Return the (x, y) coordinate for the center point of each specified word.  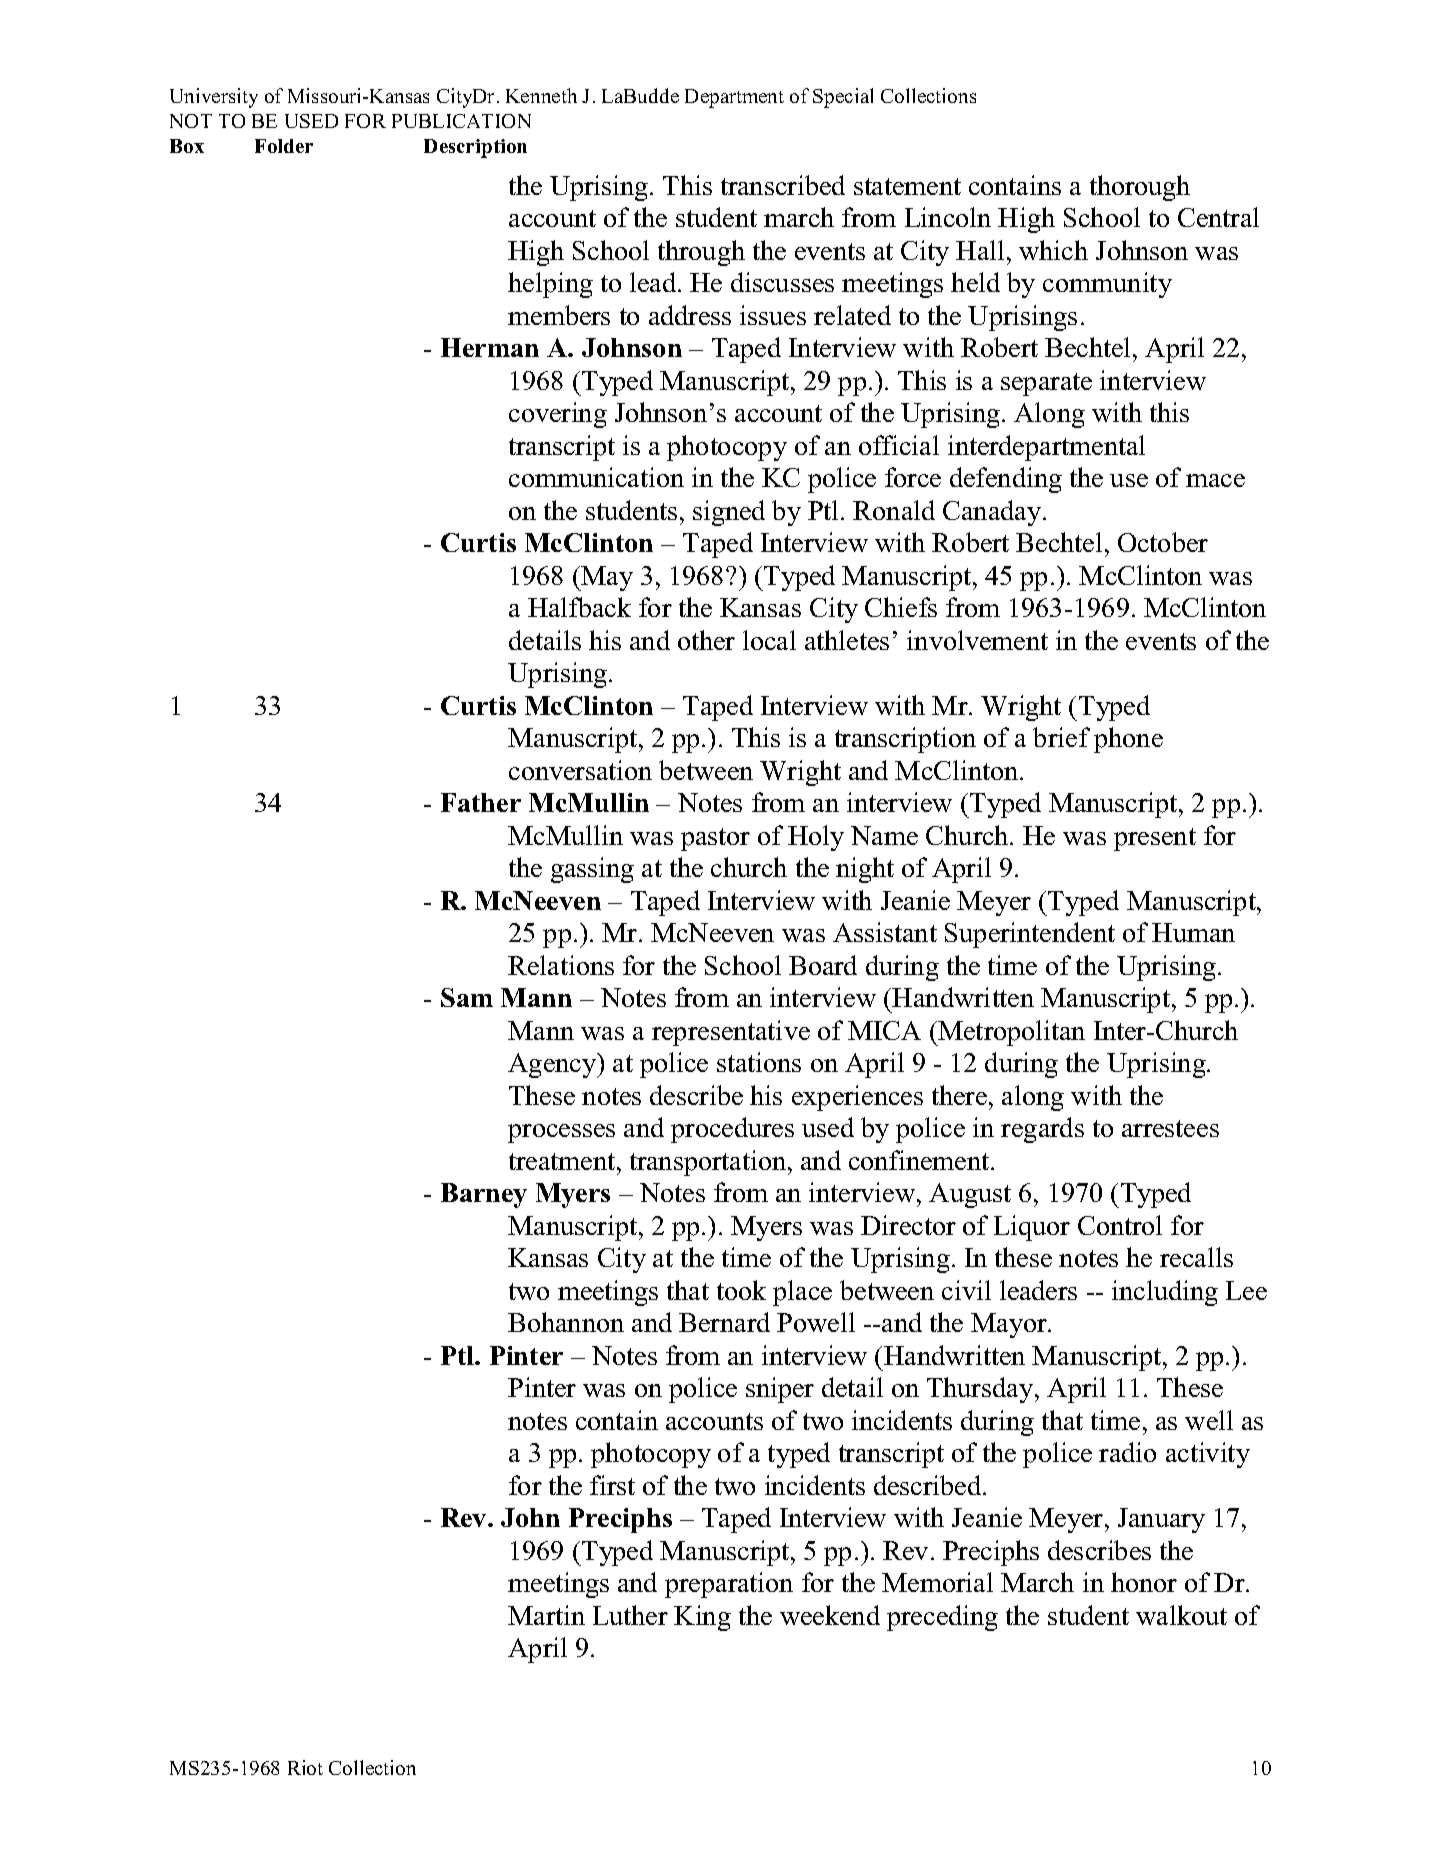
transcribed (783, 185)
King (702, 1618)
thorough (1140, 188)
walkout (1181, 1615)
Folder (284, 146)
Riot (305, 1767)
